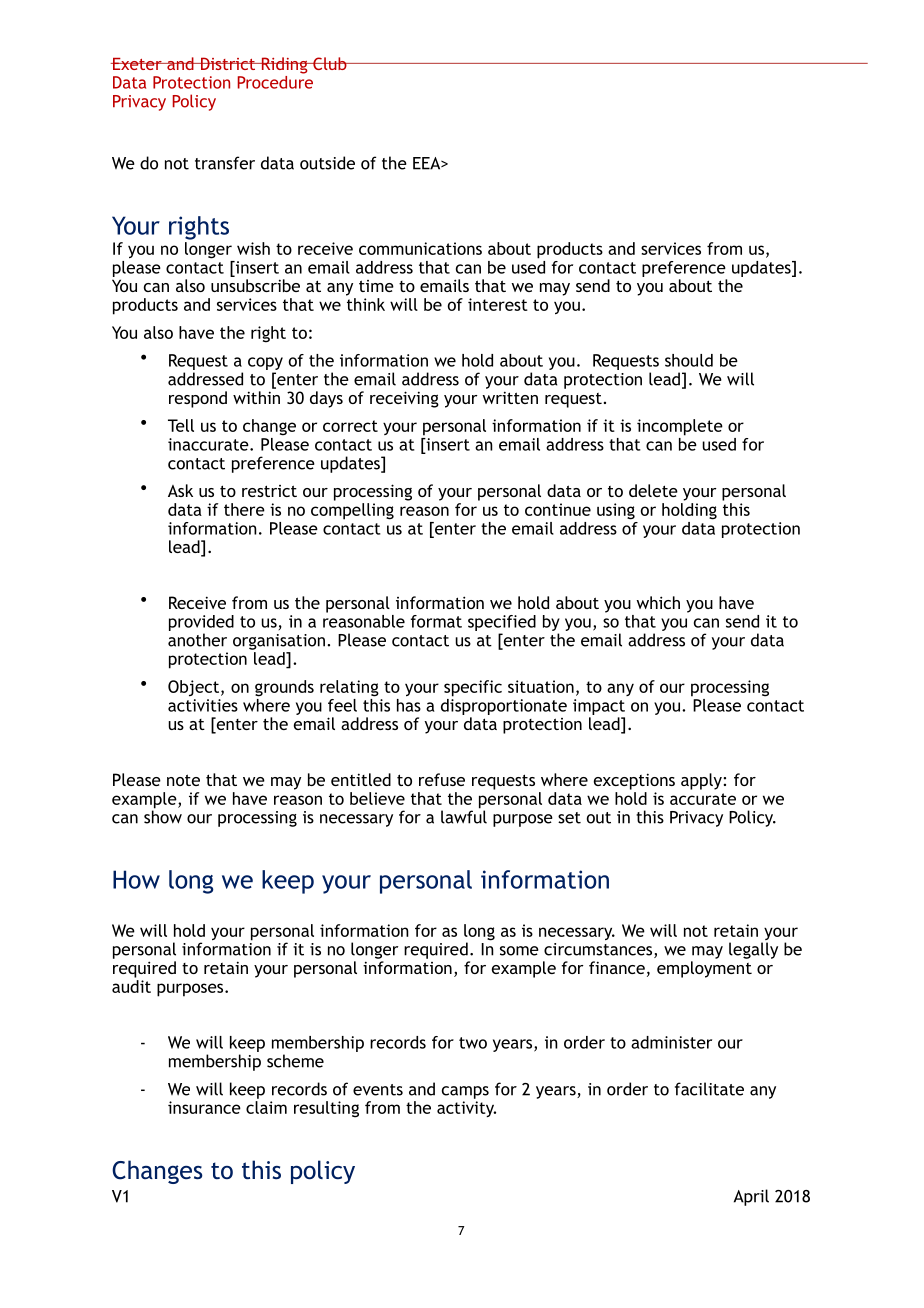 The image size is (924, 1308). I want to click on interest, so click(498, 304).
